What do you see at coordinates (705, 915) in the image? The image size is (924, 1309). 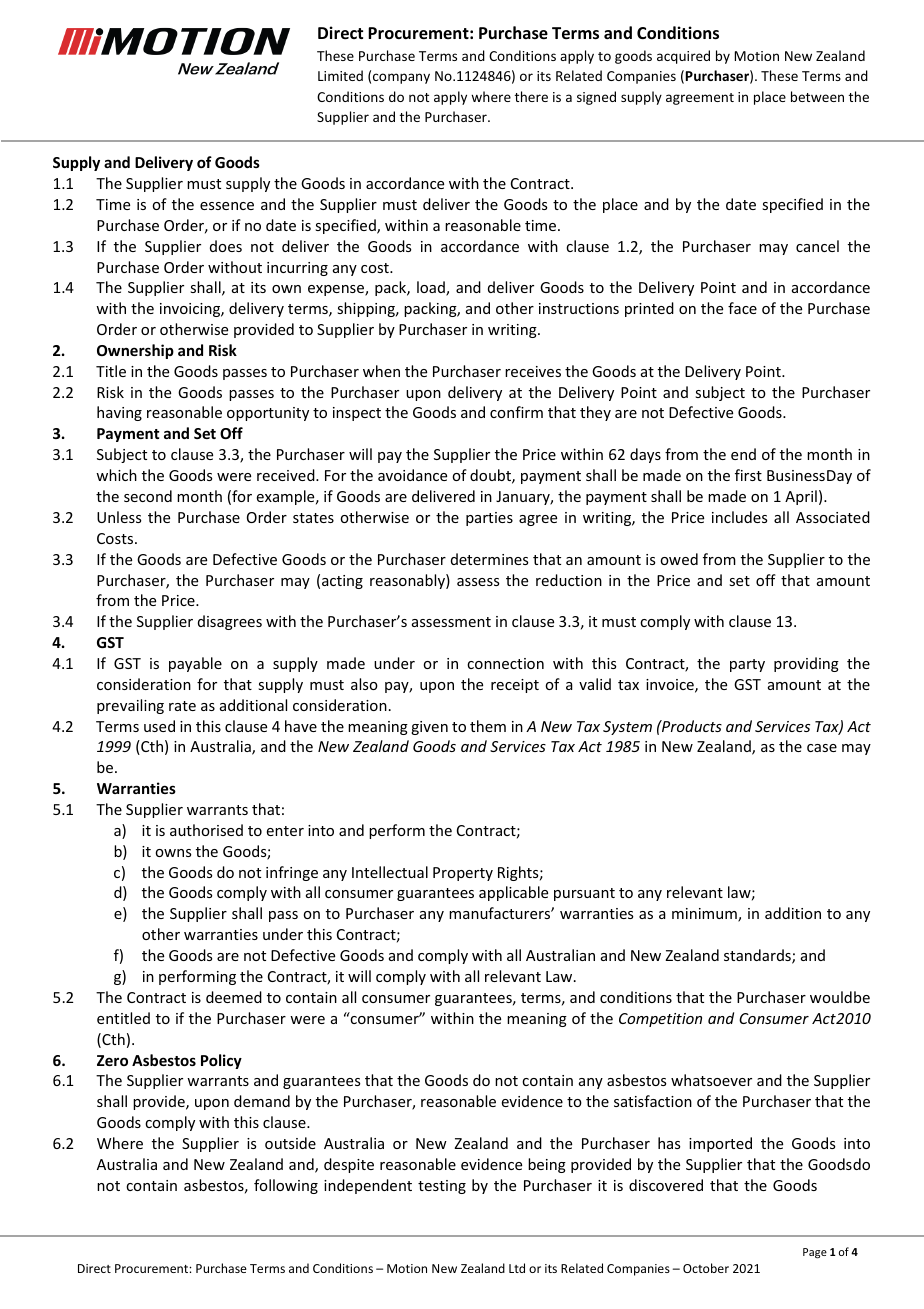 I see `minimum` at bounding box center [705, 915].
